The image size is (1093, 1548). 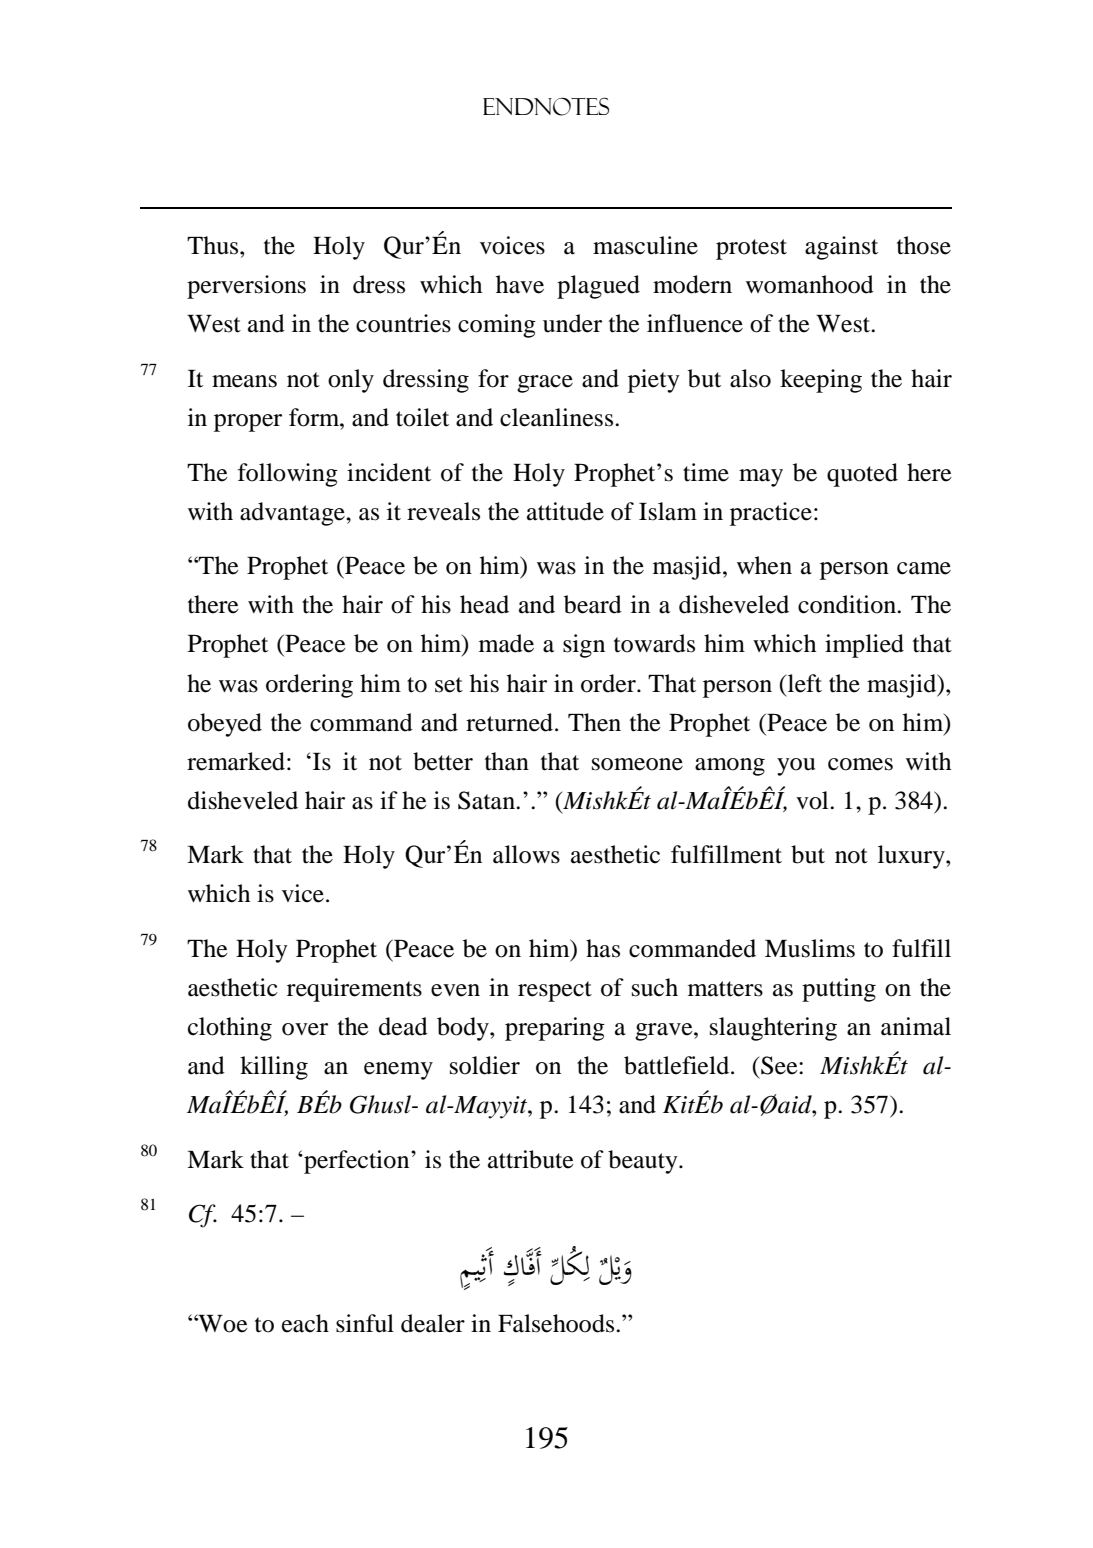 What do you see at coordinates (225, 725) in the screenshot?
I see `obeyed` at bounding box center [225, 725].
